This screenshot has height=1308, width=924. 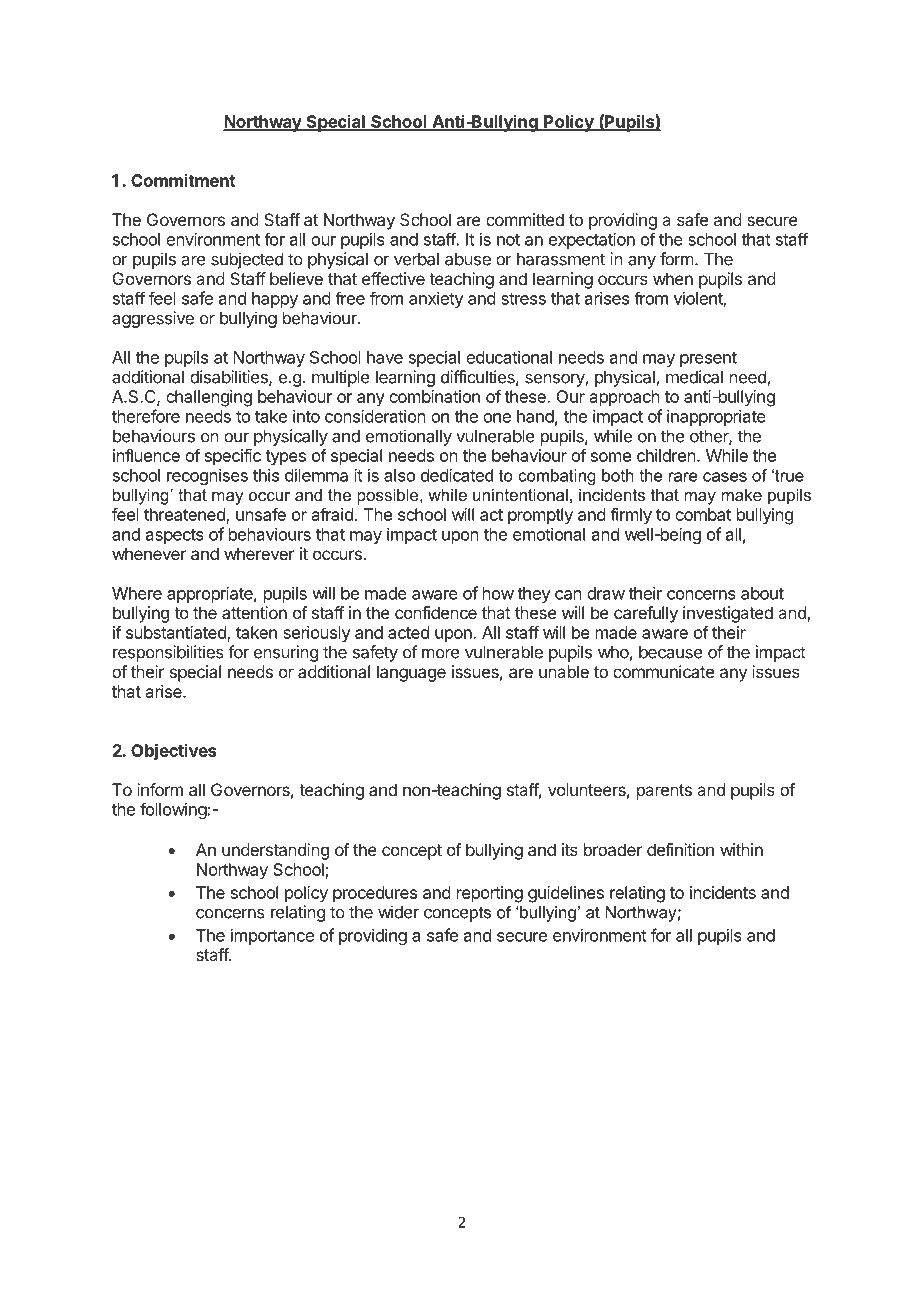 I want to click on importance, so click(x=272, y=937).
